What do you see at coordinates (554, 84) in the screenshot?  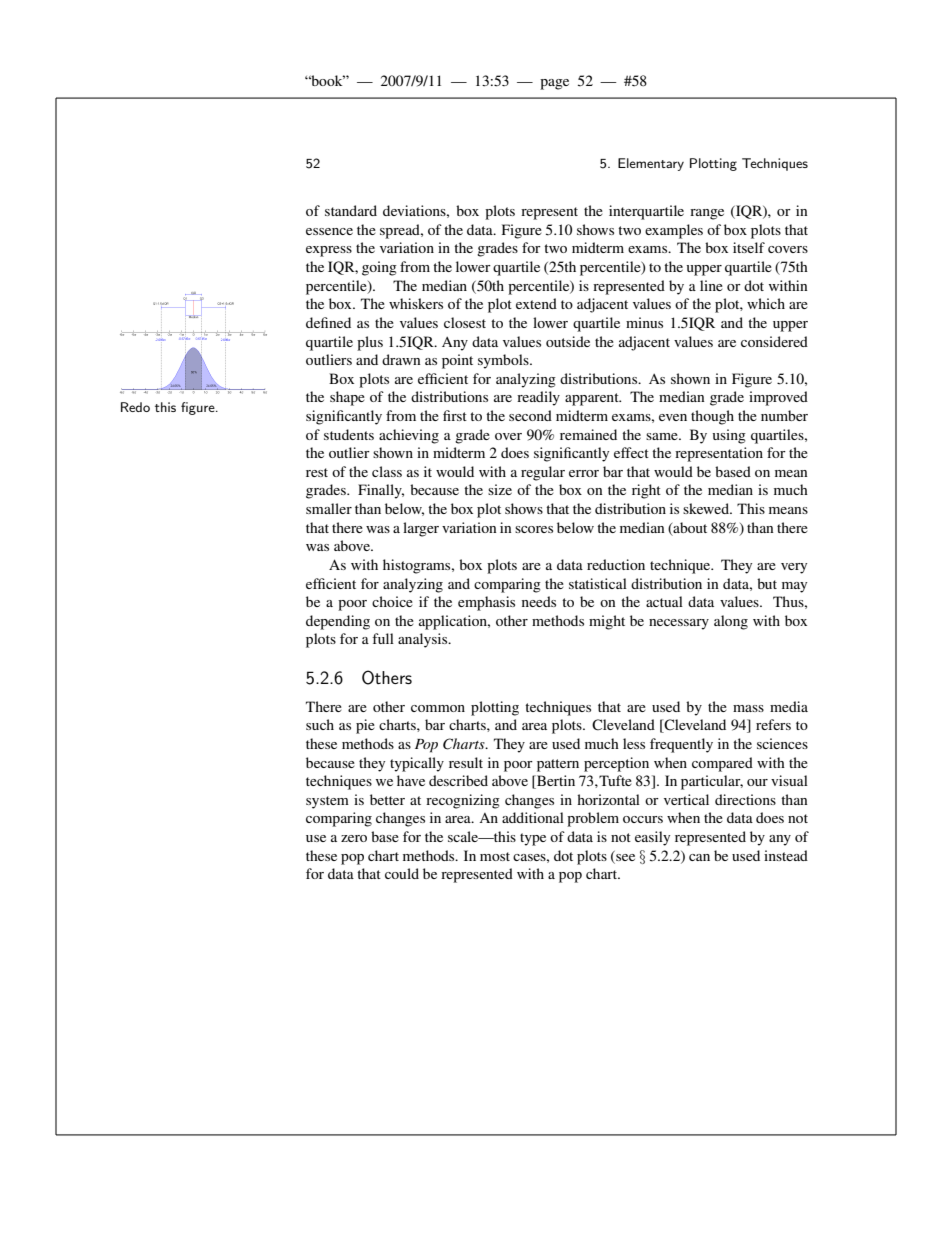 I see `page` at bounding box center [554, 84].
